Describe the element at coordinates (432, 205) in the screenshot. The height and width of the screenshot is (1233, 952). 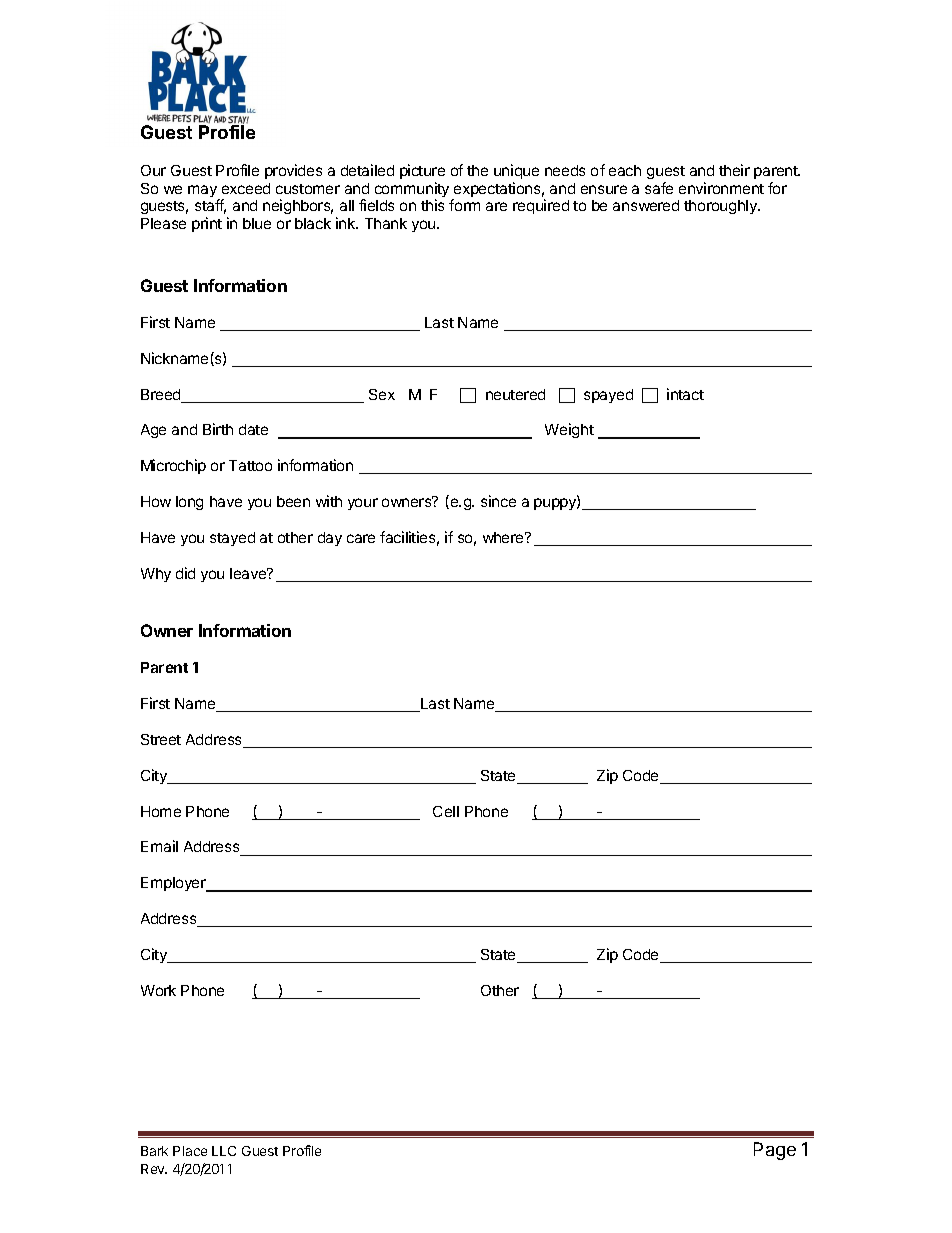
I see `this` at that location.
